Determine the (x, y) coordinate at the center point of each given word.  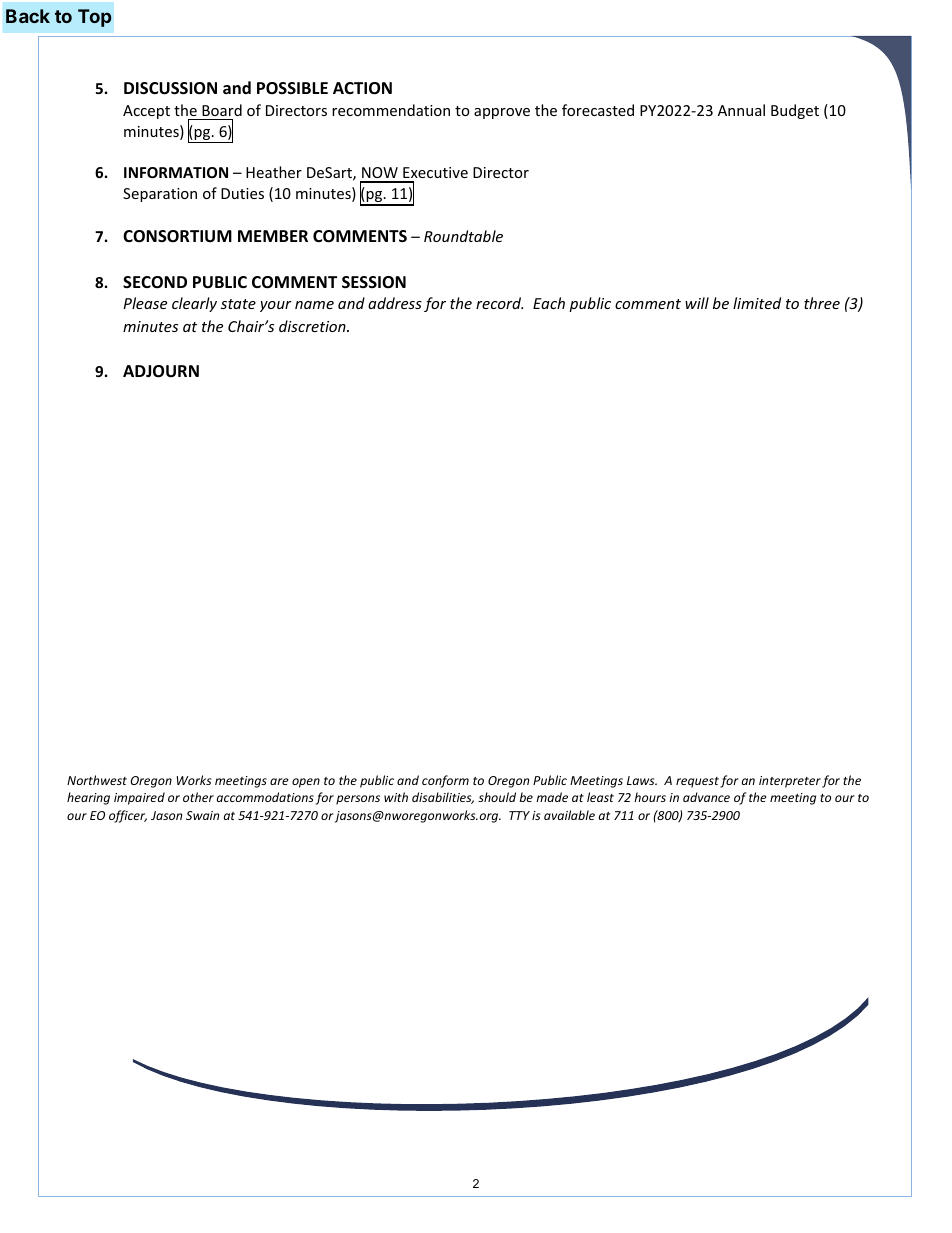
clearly (194, 304)
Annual (741, 110)
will (697, 303)
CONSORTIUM (177, 236)
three (822, 303)
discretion (313, 326)
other (198, 797)
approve (502, 113)
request (697, 782)
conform (445, 781)
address (395, 303)
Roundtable (463, 236)
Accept (146, 112)
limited (757, 303)
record (499, 303)
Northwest (97, 780)
